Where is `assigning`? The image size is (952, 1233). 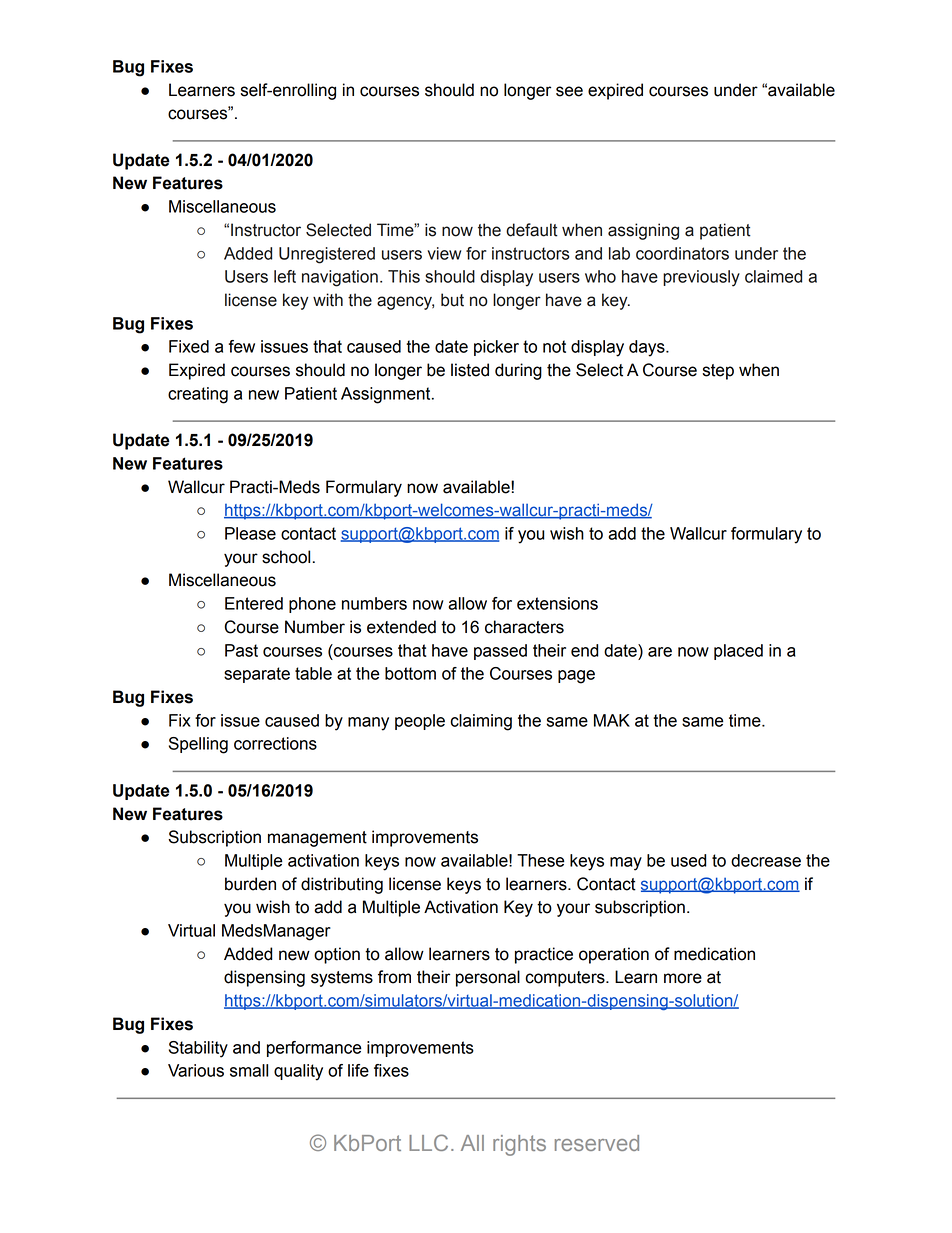 assigning is located at coordinates (643, 231).
